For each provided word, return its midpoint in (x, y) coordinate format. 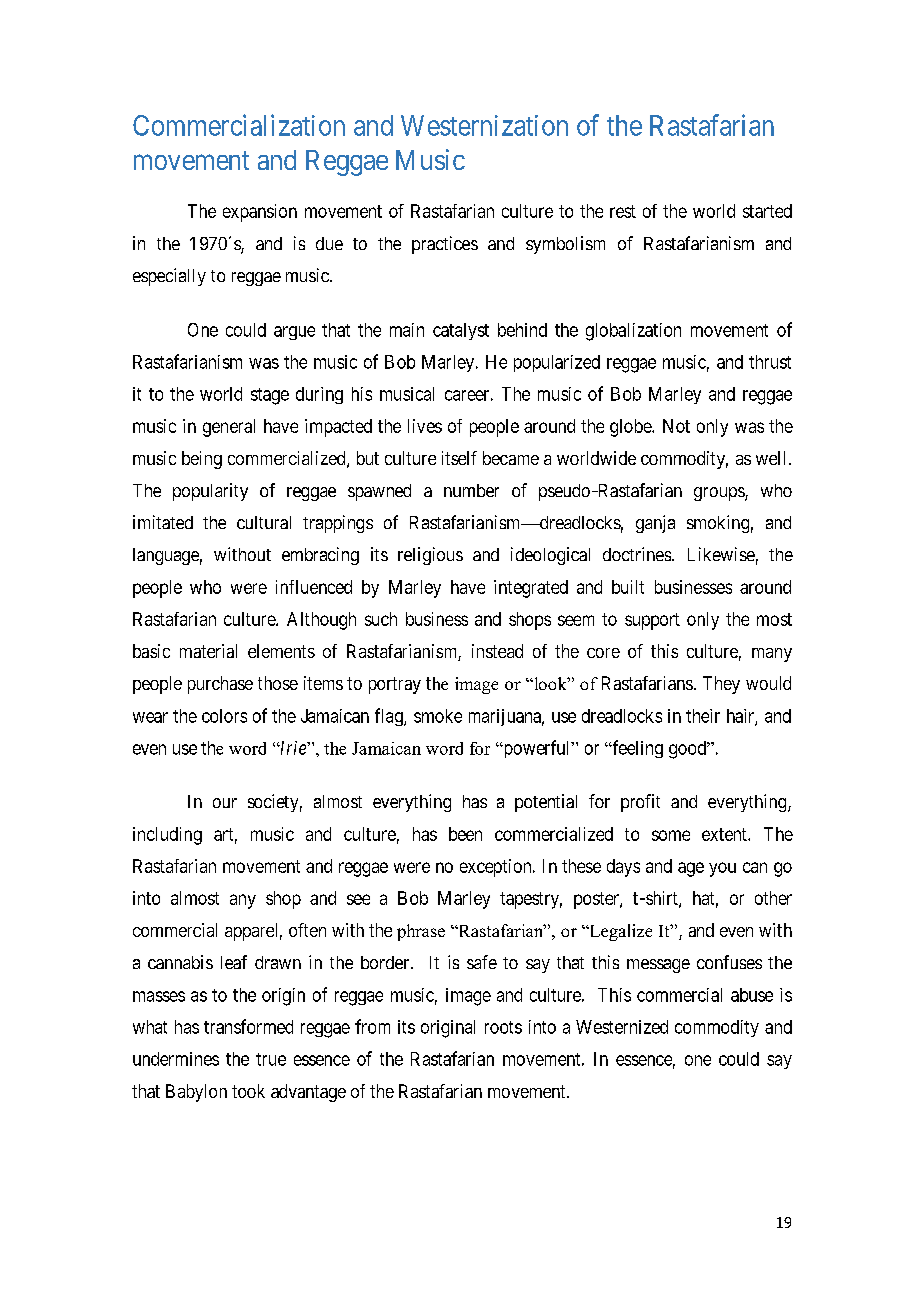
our (225, 803)
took (248, 1091)
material (208, 651)
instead (497, 651)
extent (725, 834)
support (652, 621)
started (767, 211)
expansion (260, 213)
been (465, 834)
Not (676, 426)
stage (270, 396)
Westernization (484, 125)
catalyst (461, 331)
